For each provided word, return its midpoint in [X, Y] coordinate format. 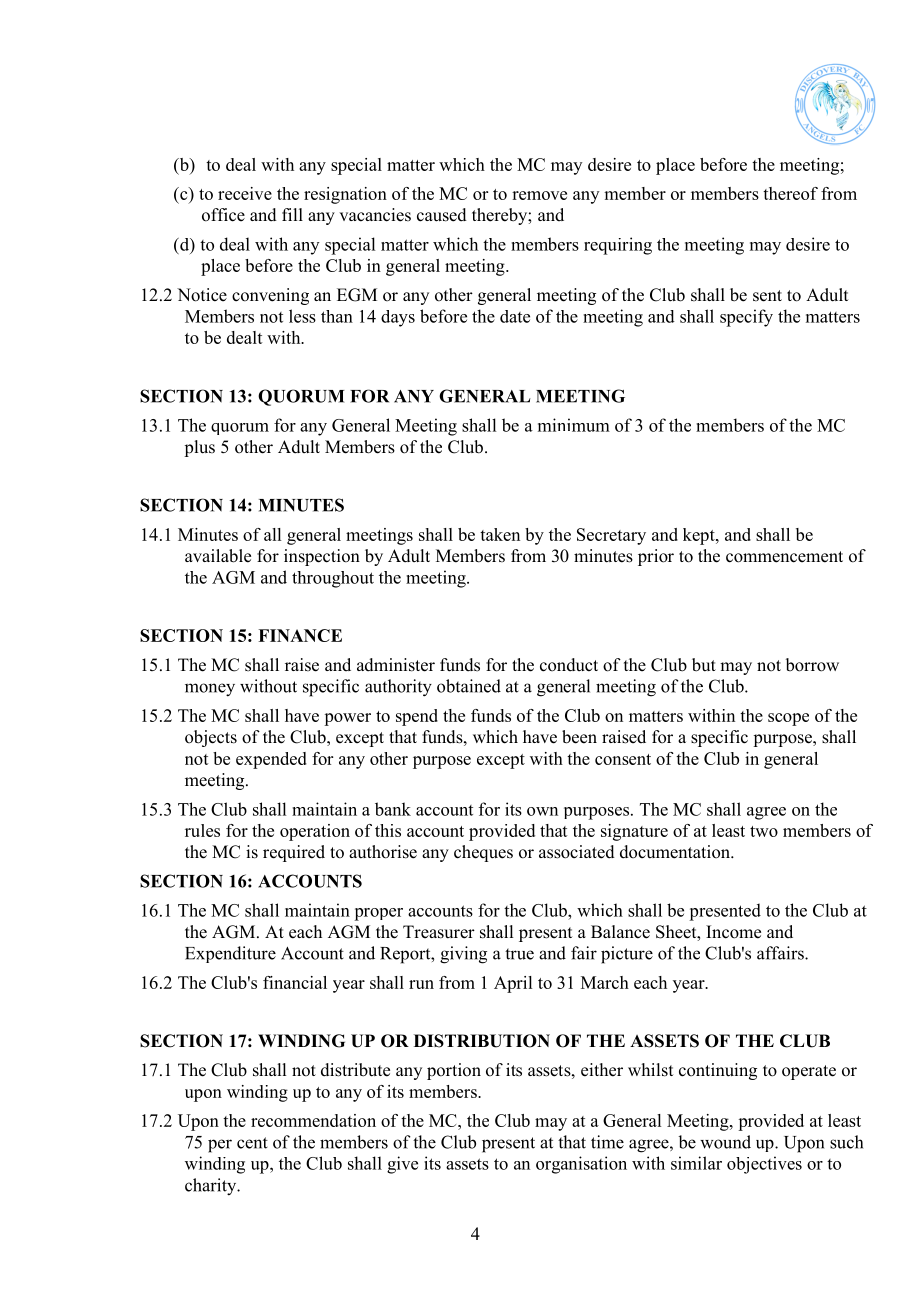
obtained [469, 686]
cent [252, 1143]
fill [292, 214]
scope [788, 719]
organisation [581, 1165]
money [210, 690]
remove [539, 195]
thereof [790, 193]
